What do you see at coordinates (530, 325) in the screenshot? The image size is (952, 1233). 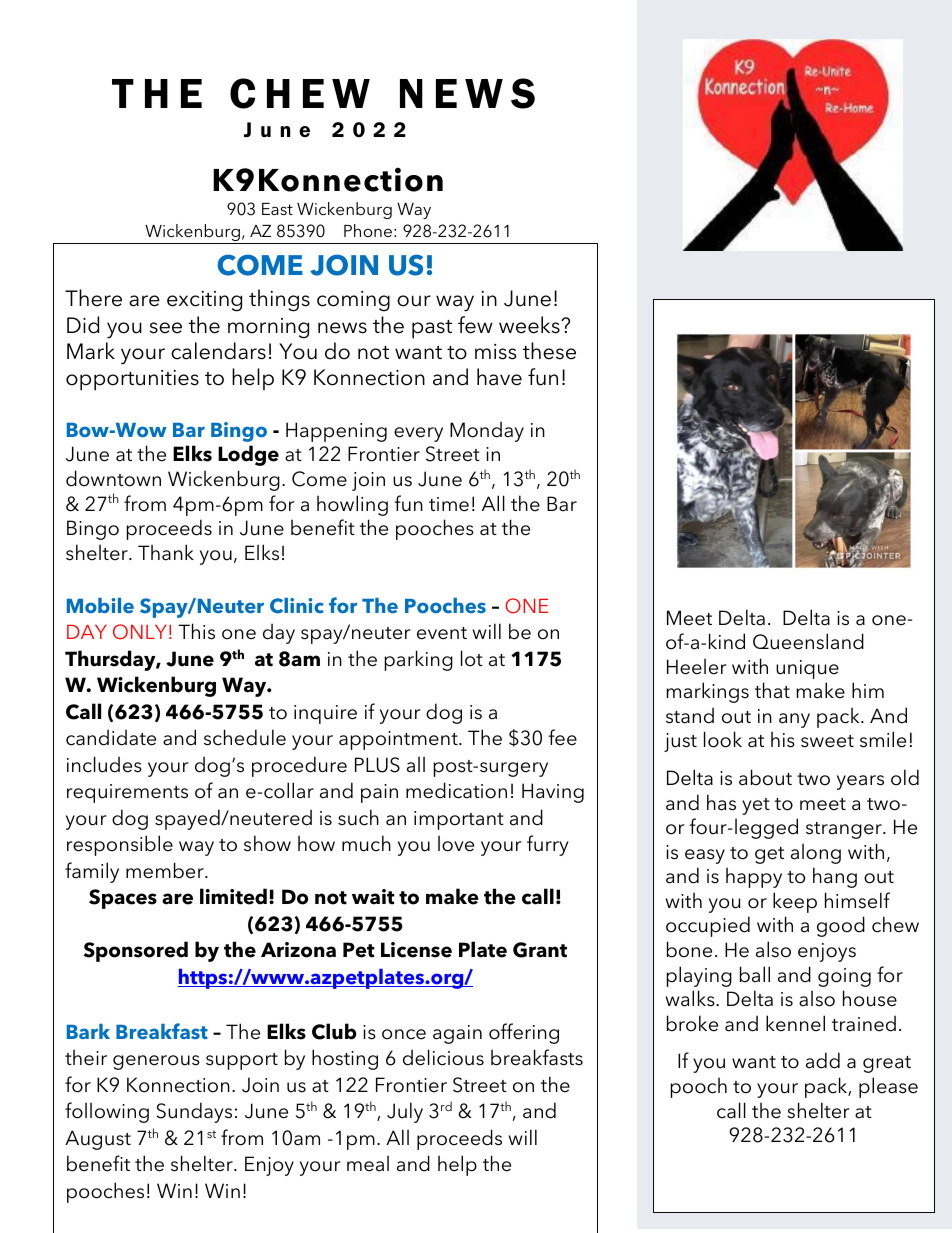 I see `weeks` at bounding box center [530, 325].
